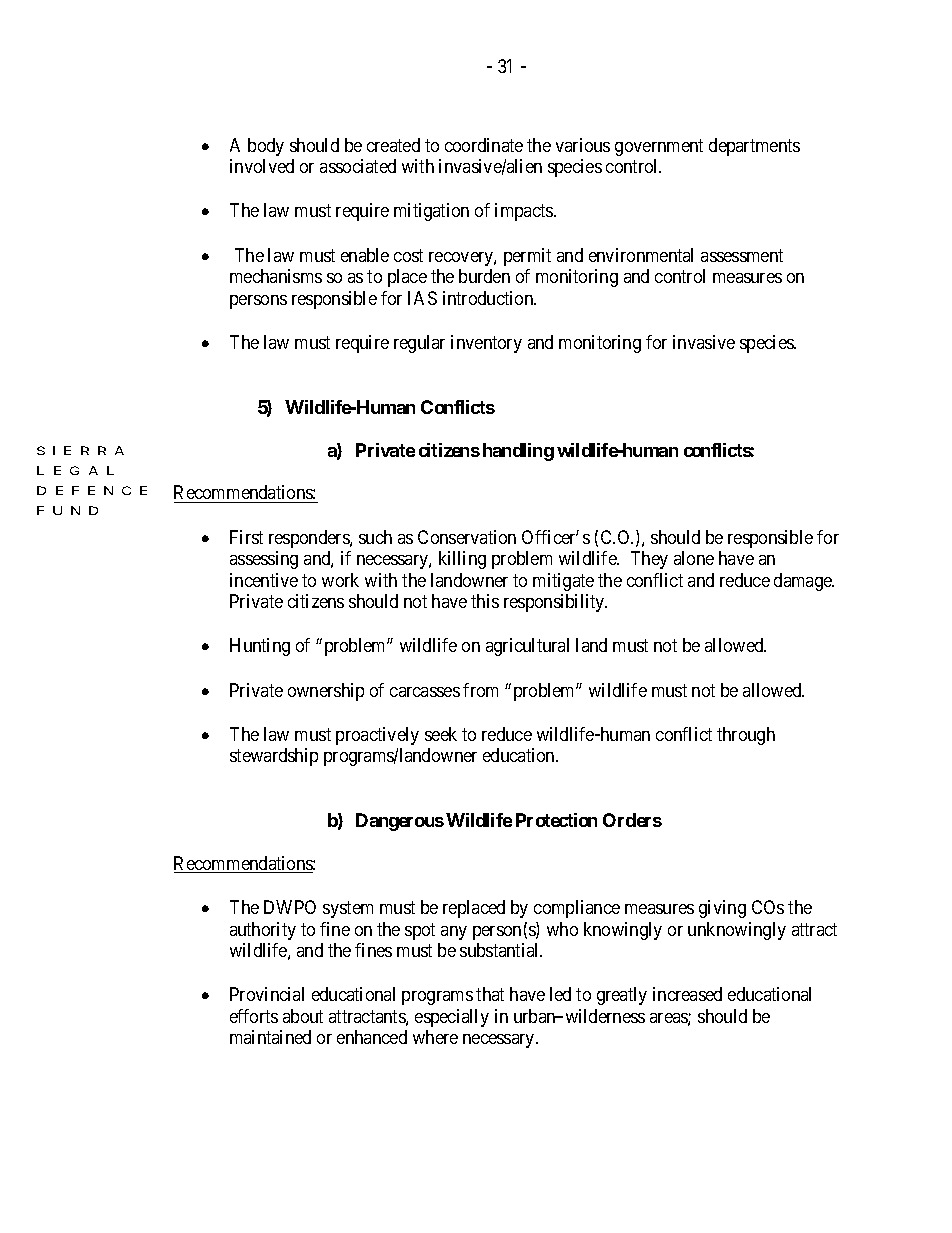 The width and height of the screenshot is (952, 1233). What do you see at coordinates (340, 580) in the screenshot?
I see `work` at bounding box center [340, 580].
